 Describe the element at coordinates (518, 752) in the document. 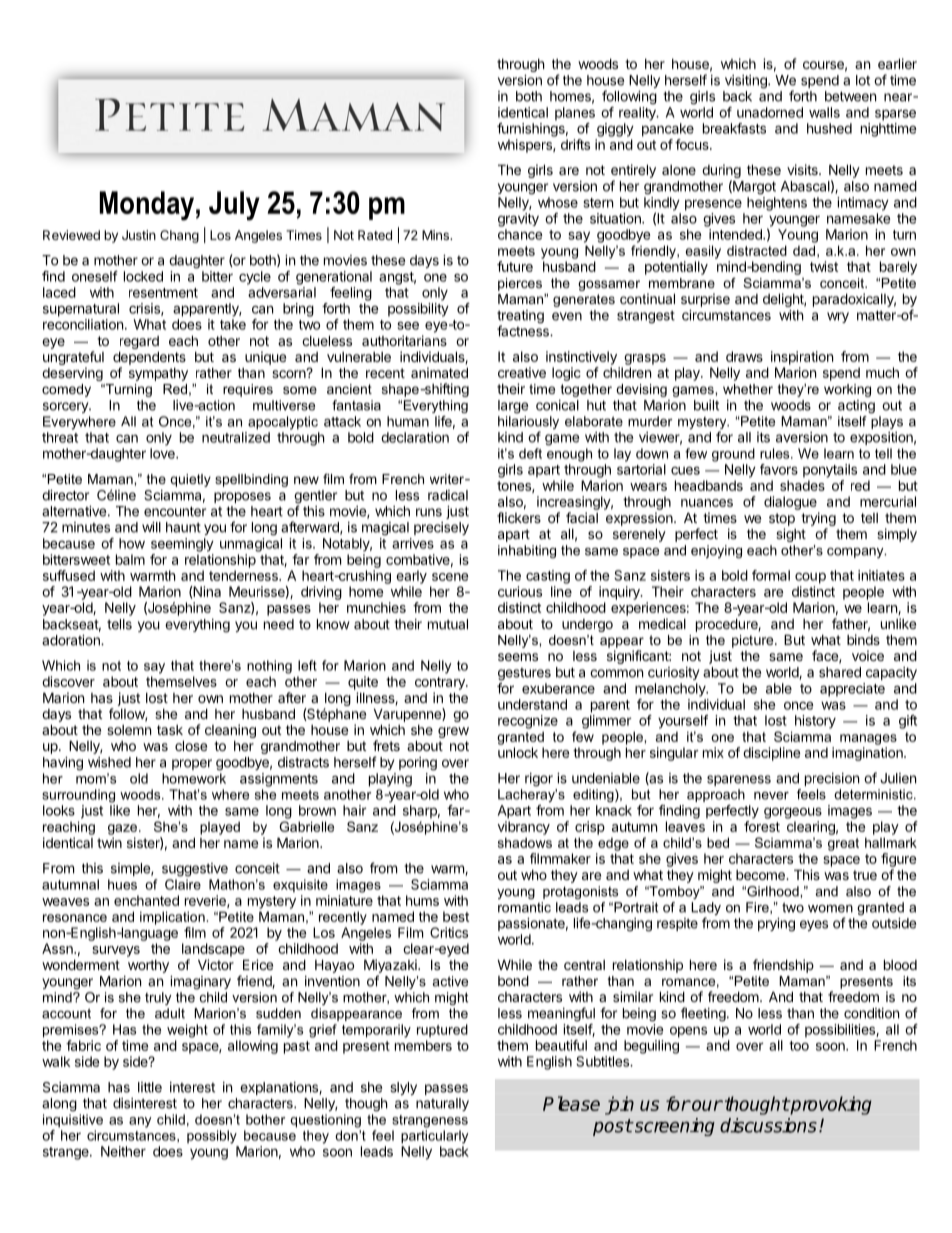

I see `unlock` at that location.
